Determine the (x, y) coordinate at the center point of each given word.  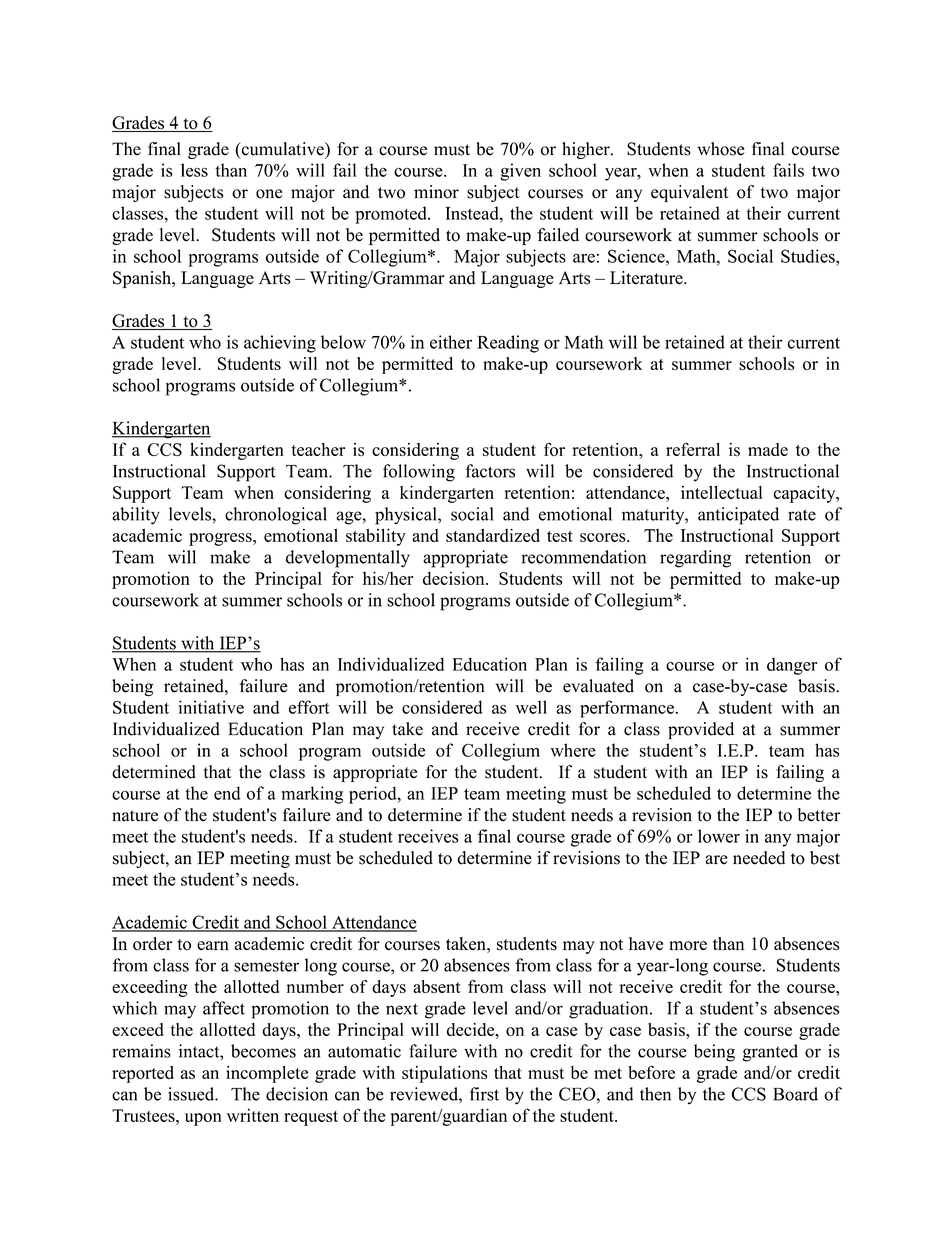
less (194, 170)
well (531, 707)
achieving (280, 344)
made (768, 449)
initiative (211, 707)
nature (135, 816)
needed (759, 858)
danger (792, 666)
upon (203, 1119)
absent (437, 986)
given (520, 172)
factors (490, 471)
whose (721, 149)
